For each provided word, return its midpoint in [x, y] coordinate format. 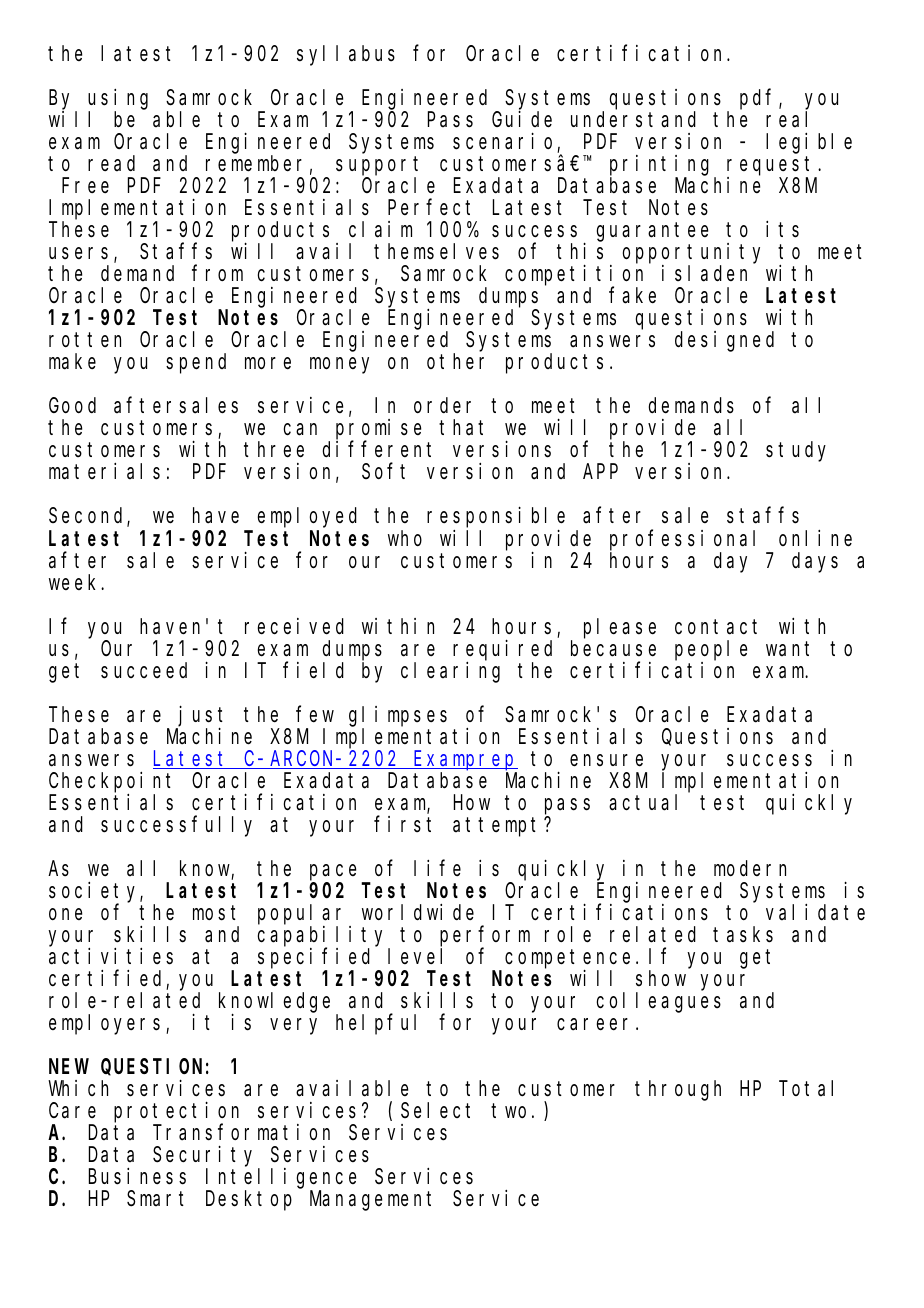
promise [378, 430]
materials [104, 471]
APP [600, 472]
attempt [499, 827]
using [118, 99]
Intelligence [281, 1178]
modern [750, 868]
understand [633, 119]
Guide [522, 119]
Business [137, 1176]
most [214, 913]
